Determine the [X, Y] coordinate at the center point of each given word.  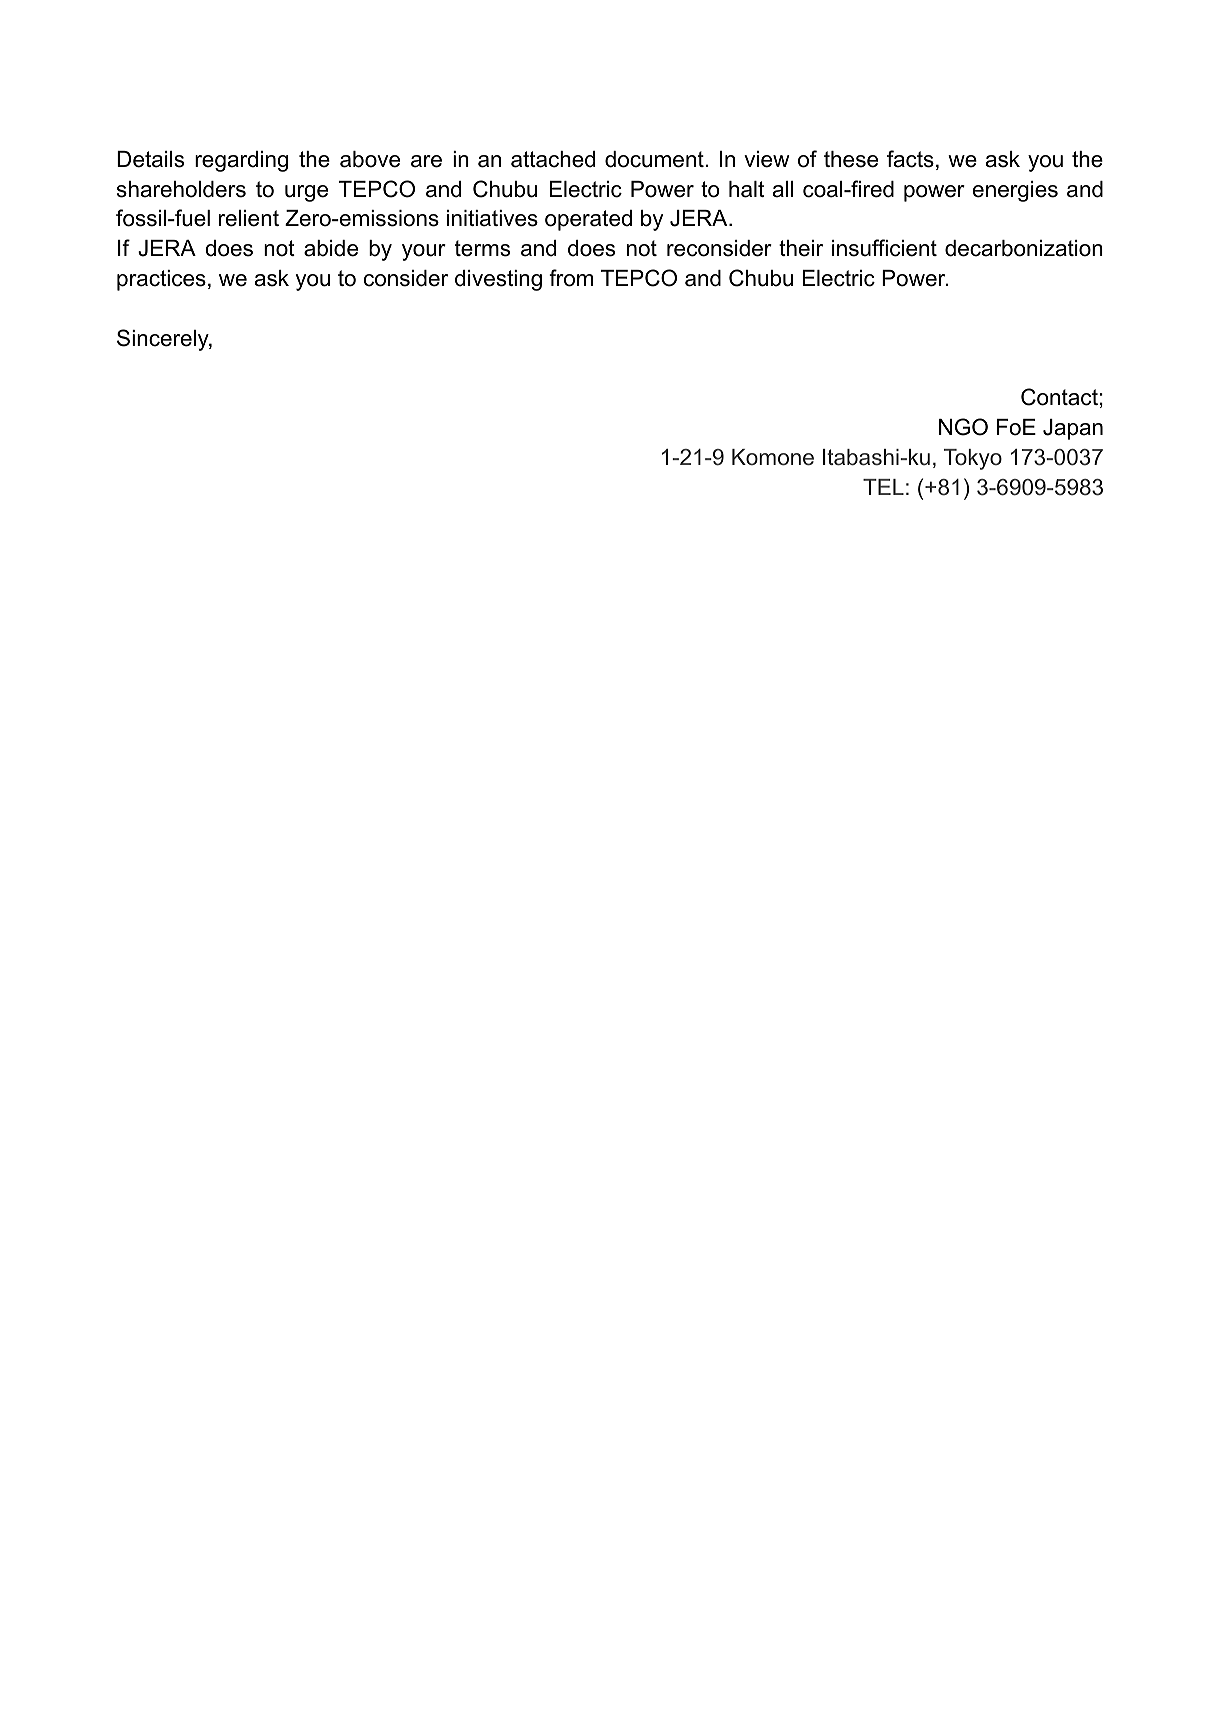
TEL [883, 487]
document [655, 159]
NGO [963, 427]
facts [910, 159]
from [571, 278]
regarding [241, 161]
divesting [498, 280]
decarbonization [1024, 248]
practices [161, 280]
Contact [1059, 397]
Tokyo [973, 459]
